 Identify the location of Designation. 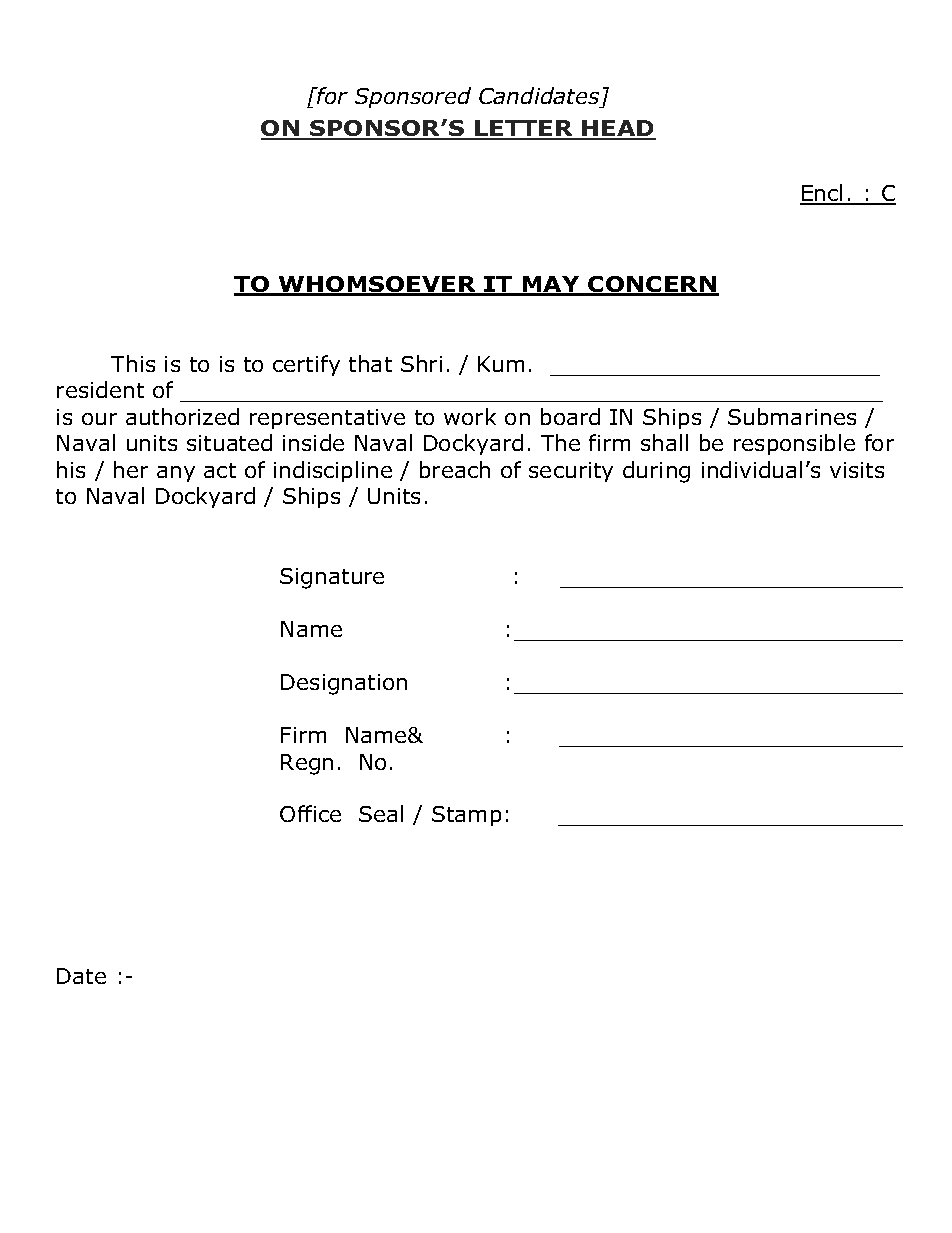
(344, 684).
